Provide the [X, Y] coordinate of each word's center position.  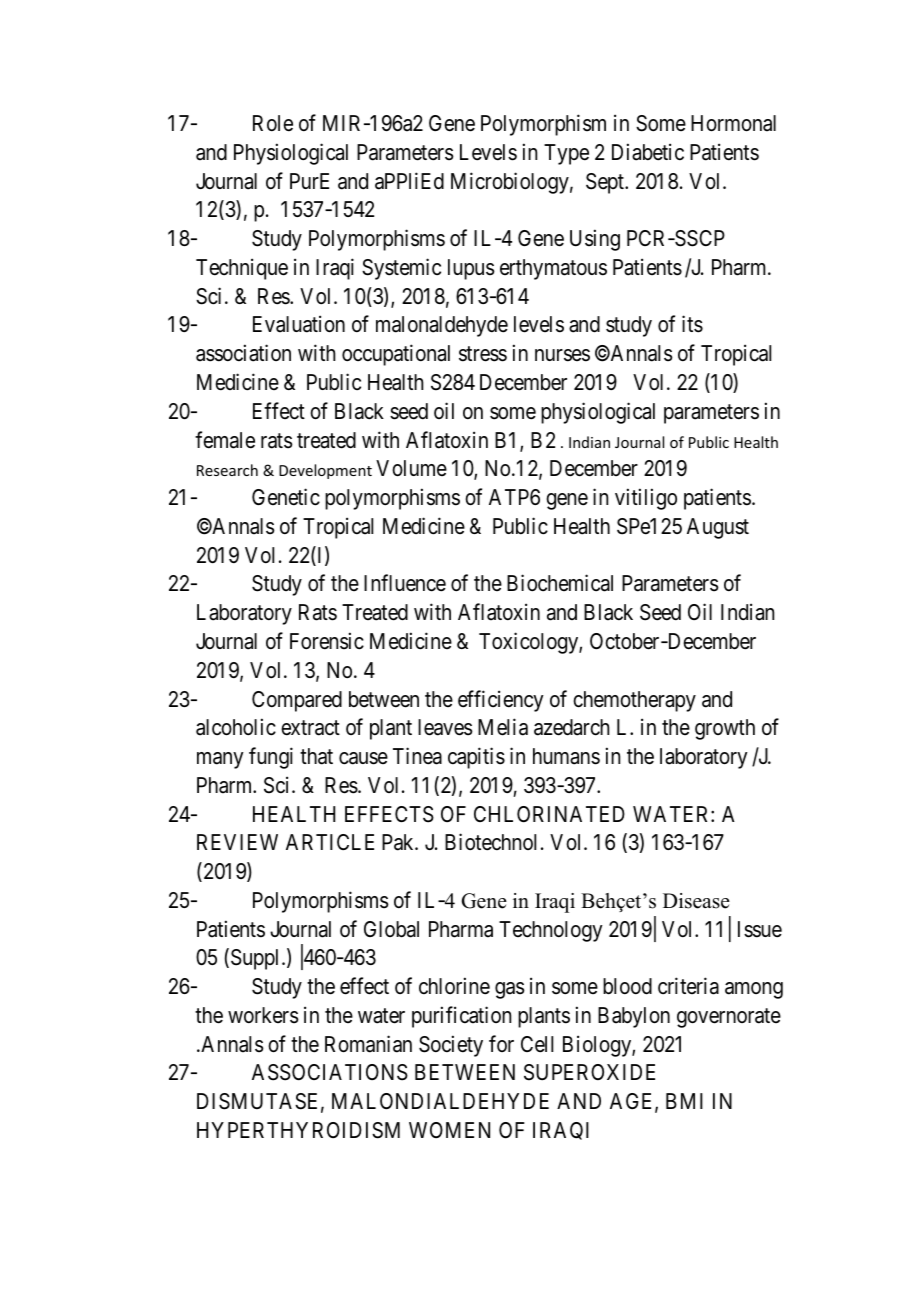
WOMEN [449, 1130]
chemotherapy [634, 701]
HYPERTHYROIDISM [298, 1130]
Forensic [327, 641]
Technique [242, 269]
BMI [684, 1101]
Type [566, 154]
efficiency [501, 701]
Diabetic [648, 152]
